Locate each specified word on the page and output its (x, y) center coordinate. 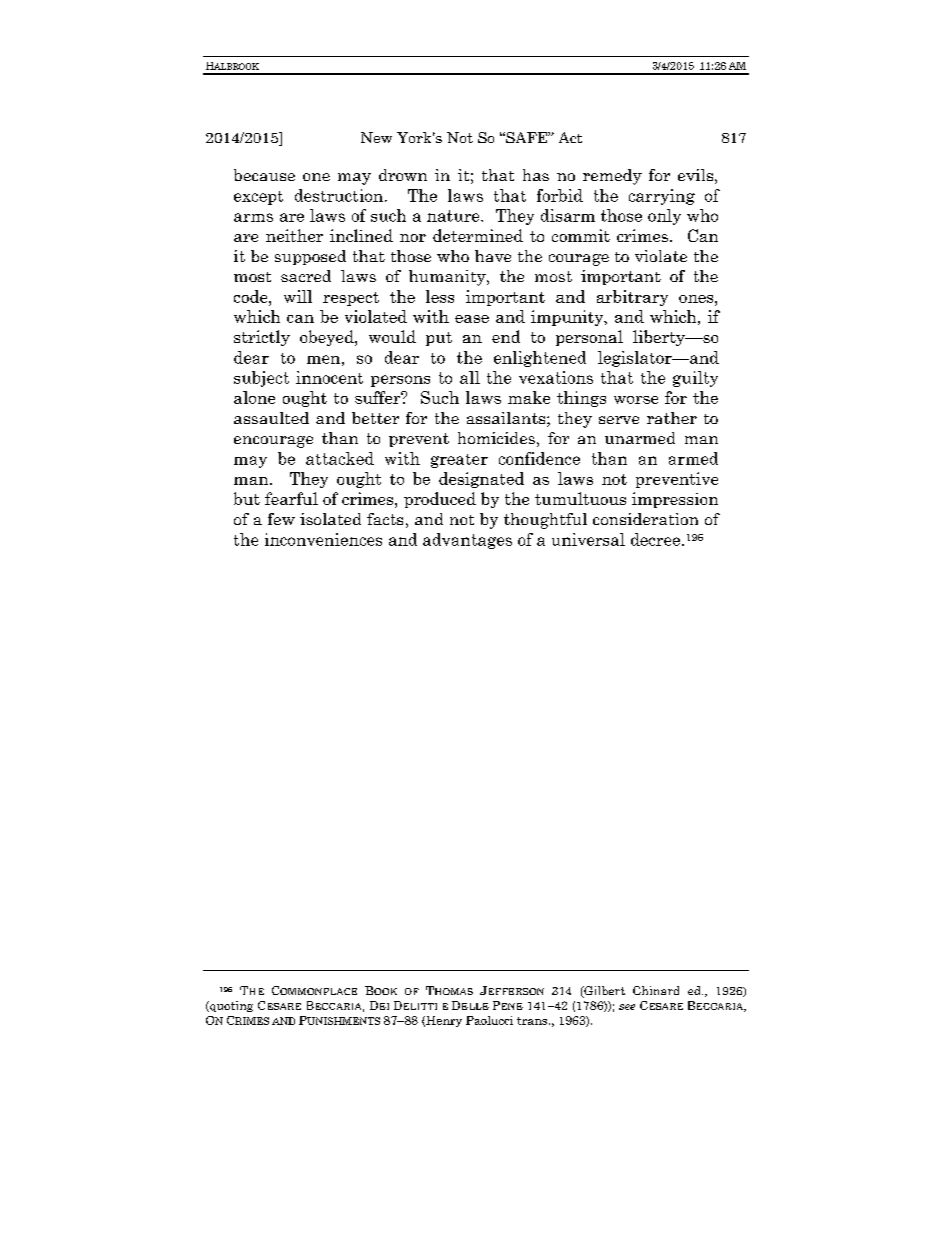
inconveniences (323, 539)
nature (454, 216)
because (264, 175)
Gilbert (603, 992)
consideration (645, 519)
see (627, 1007)
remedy (612, 177)
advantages (467, 541)
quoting (230, 1006)
